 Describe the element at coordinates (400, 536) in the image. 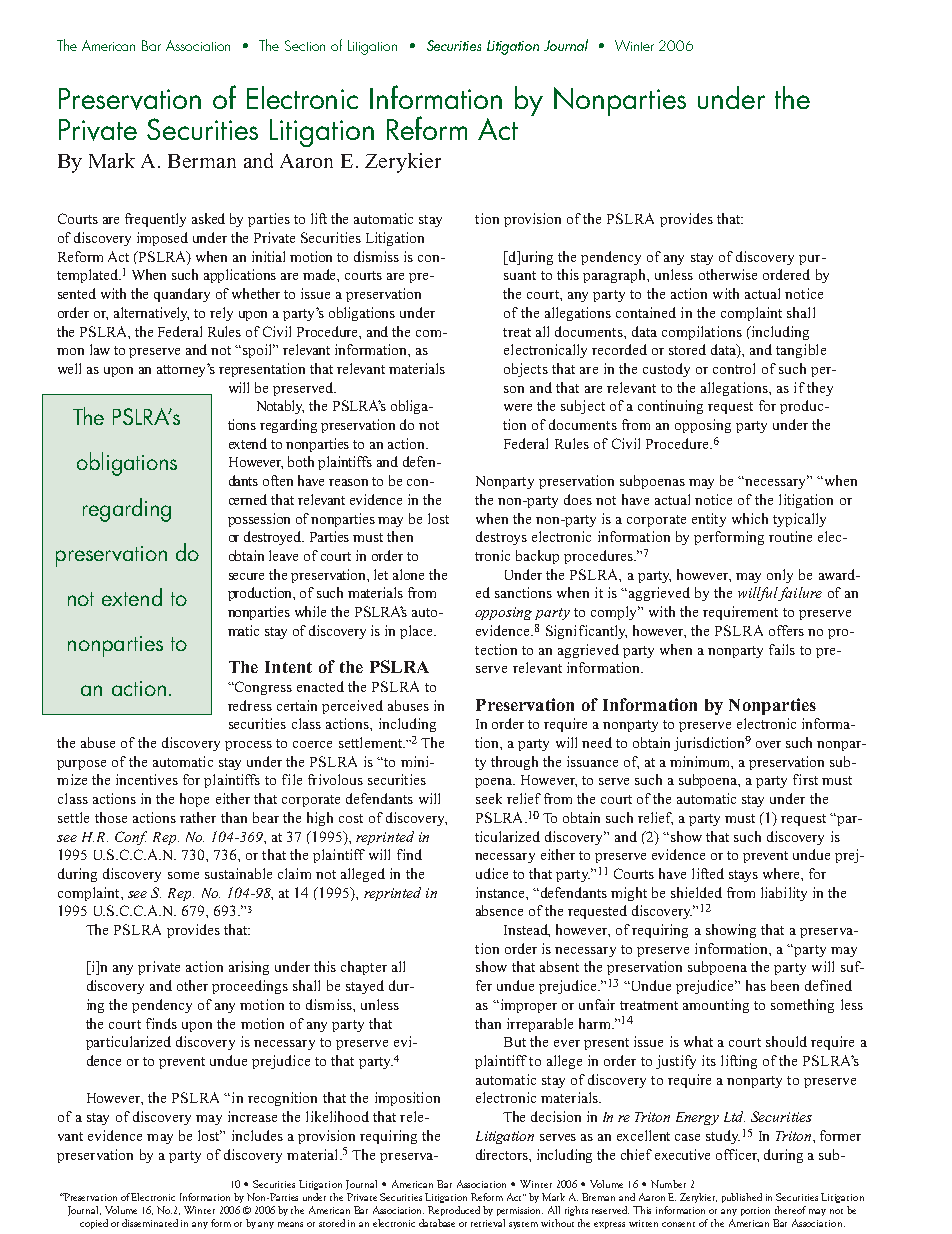

I see `then` at that location.
